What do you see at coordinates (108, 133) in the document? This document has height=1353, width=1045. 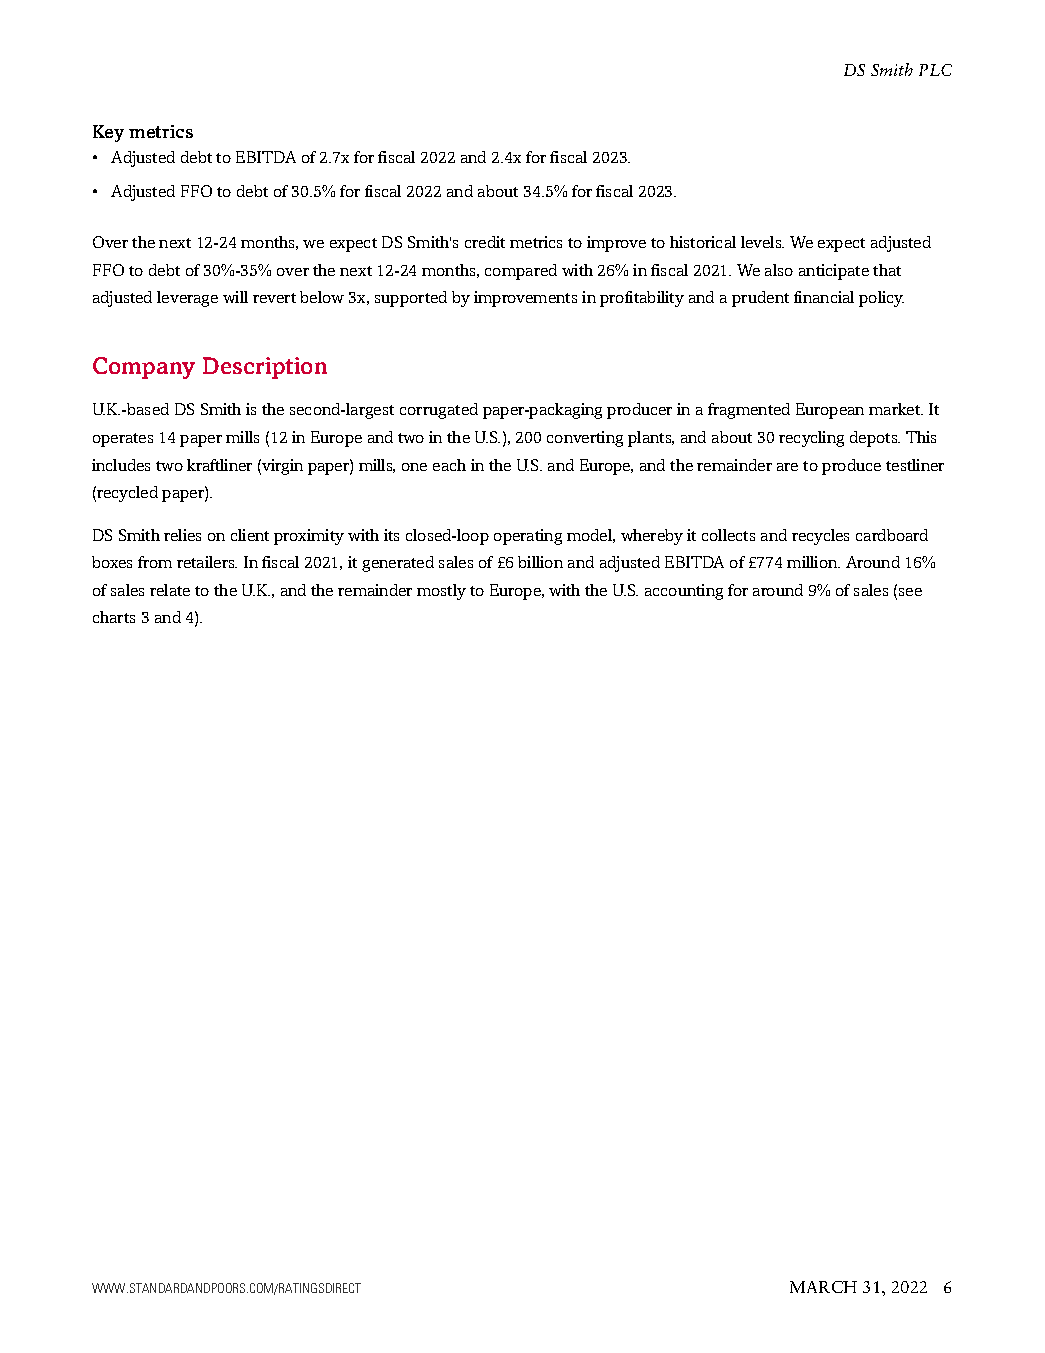 I see `Key` at bounding box center [108, 133].
